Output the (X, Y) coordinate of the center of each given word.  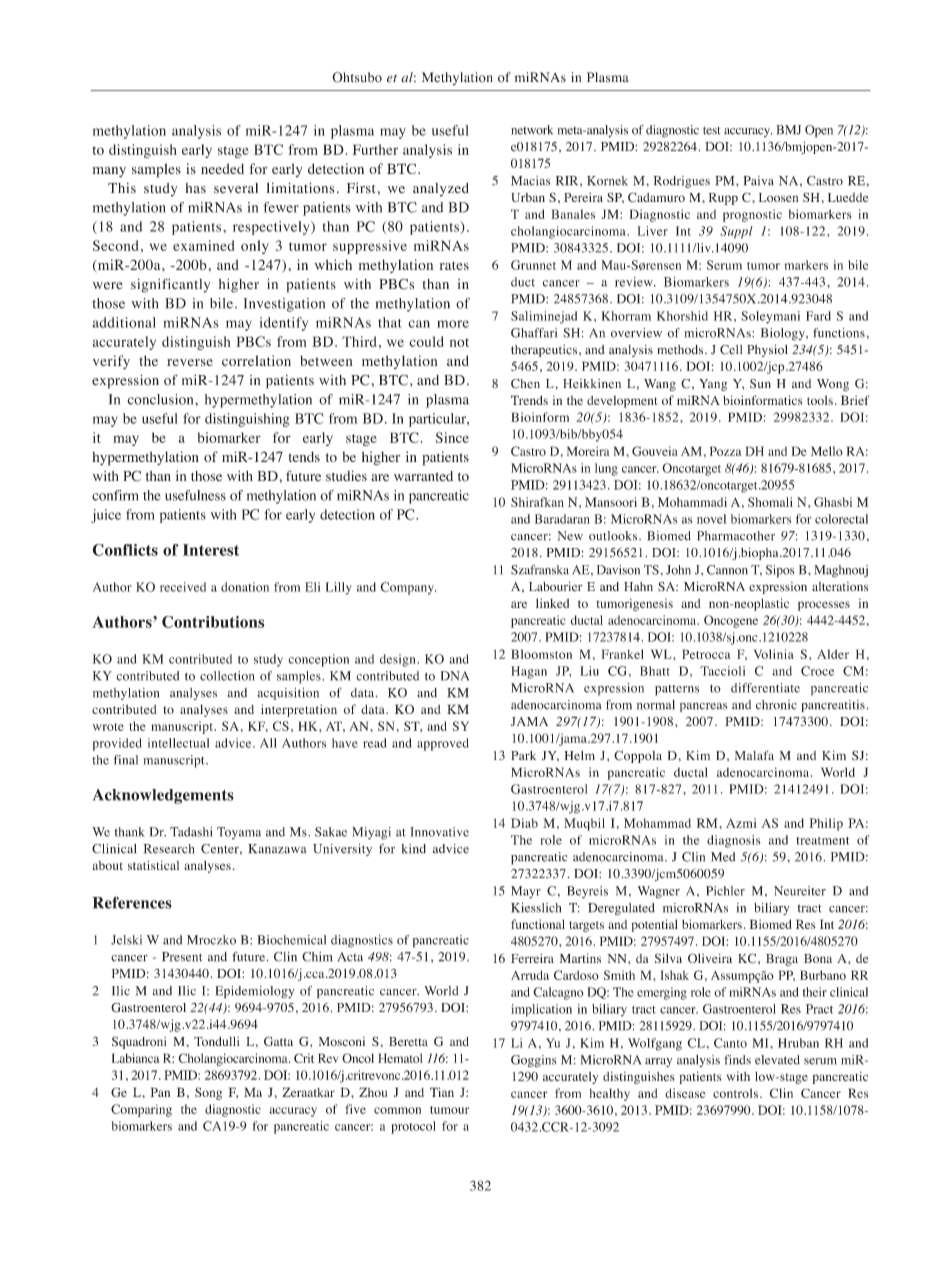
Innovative (439, 832)
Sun (760, 384)
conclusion (161, 399)
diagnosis (733, 841)
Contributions (213, 622)
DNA (455, 676)
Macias (531, 181)
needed (222, 168)
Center (221, 849)
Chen (525, 384)
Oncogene (731, 621)
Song (208, 1093)
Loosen (778, 197)
